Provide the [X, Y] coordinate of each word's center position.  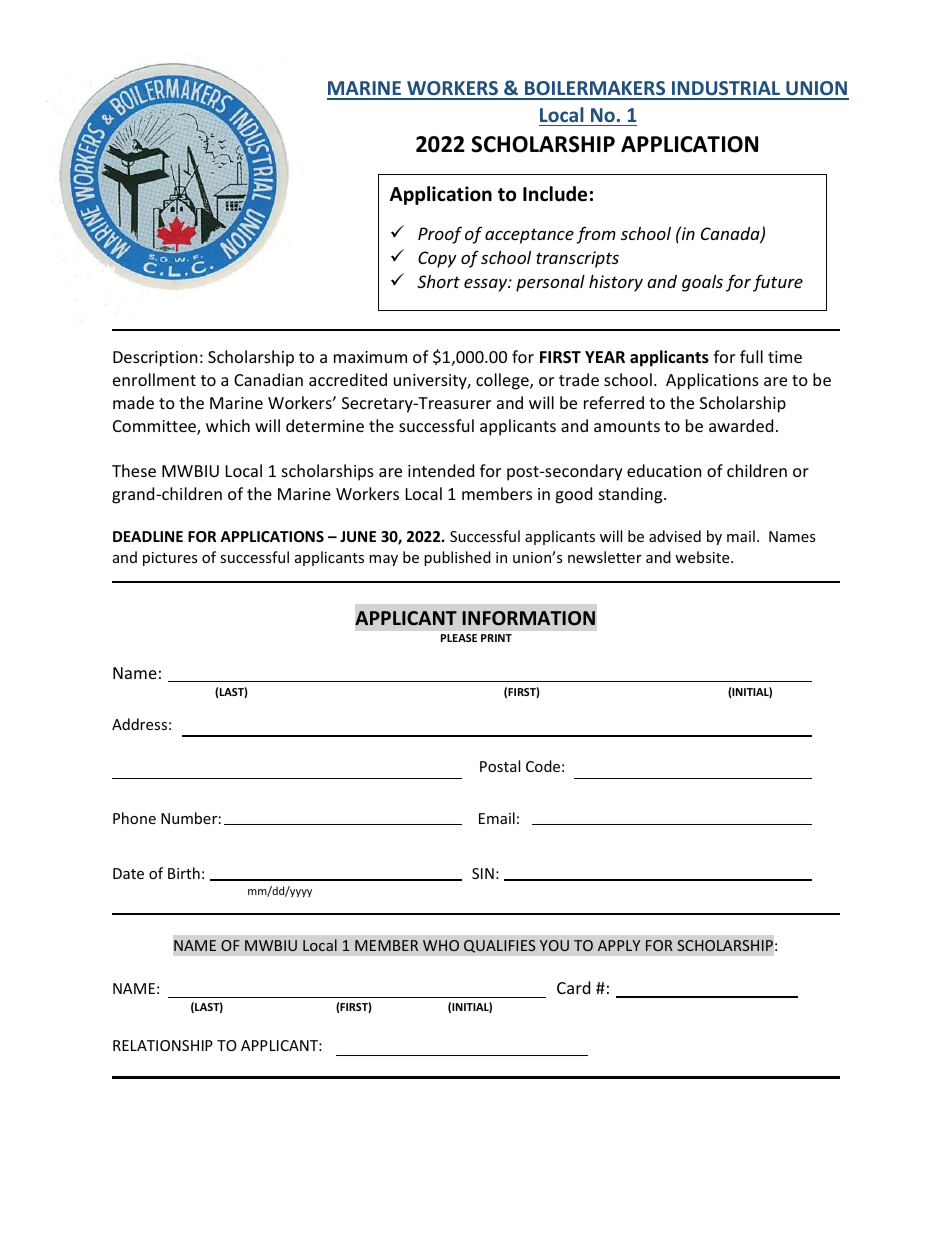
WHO [441, 945]
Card [573, 987]
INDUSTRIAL [726, 90]
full [751, 356]
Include [555, 194]
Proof [440, 235]
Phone [134, 818]
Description [155, 359]
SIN [483, 873]
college [503, 381]
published [457, 558]
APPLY [619, 945]
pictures [170, 559]
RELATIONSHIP [163, 1045]
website [703, 557]
